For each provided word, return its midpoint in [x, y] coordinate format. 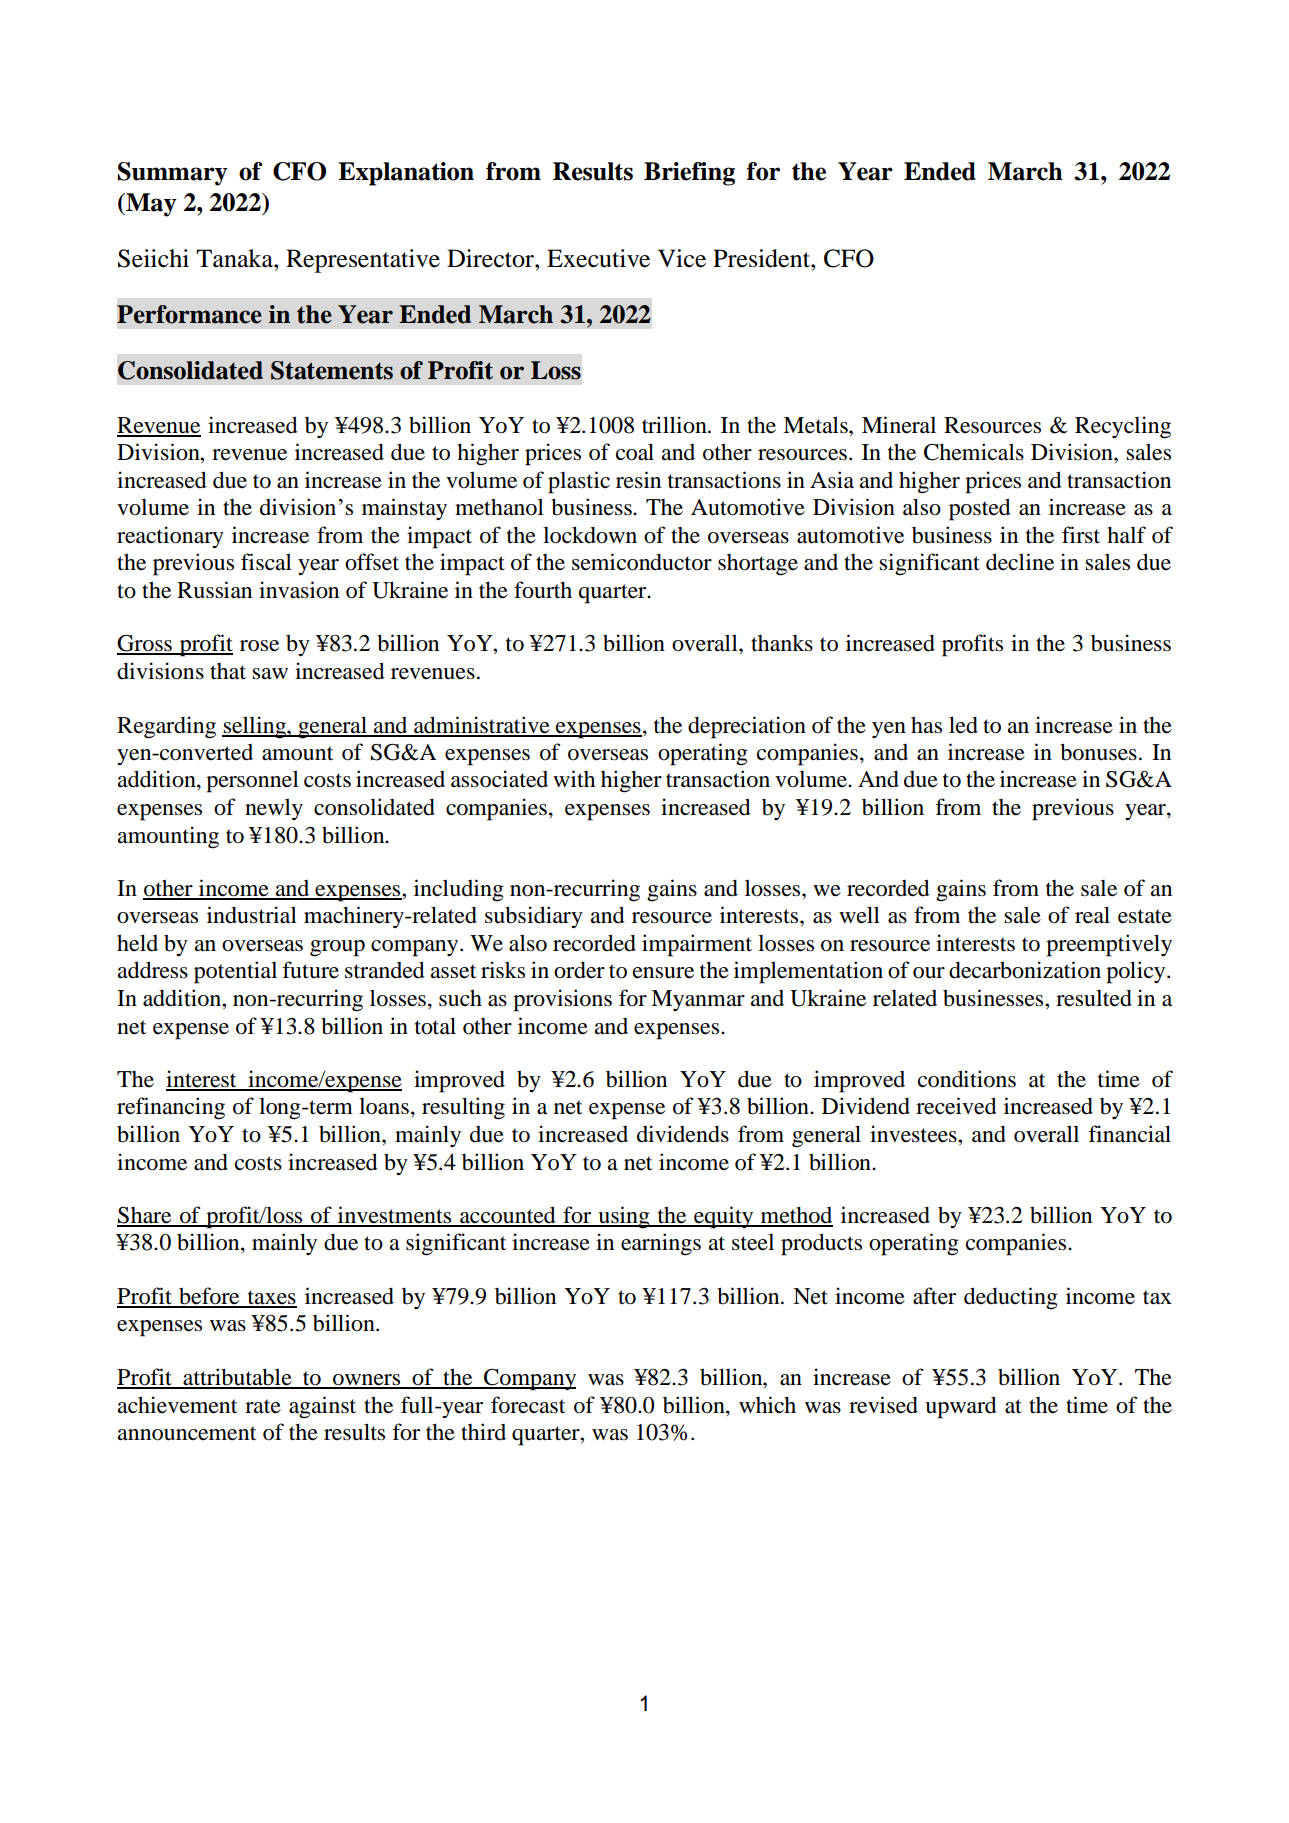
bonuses [1098, 752]
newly [274, 809]
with [574, 778]
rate [263, 1406]
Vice [682, 258]
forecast [528, 1405]
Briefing [689, 174]
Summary [172, 174]
